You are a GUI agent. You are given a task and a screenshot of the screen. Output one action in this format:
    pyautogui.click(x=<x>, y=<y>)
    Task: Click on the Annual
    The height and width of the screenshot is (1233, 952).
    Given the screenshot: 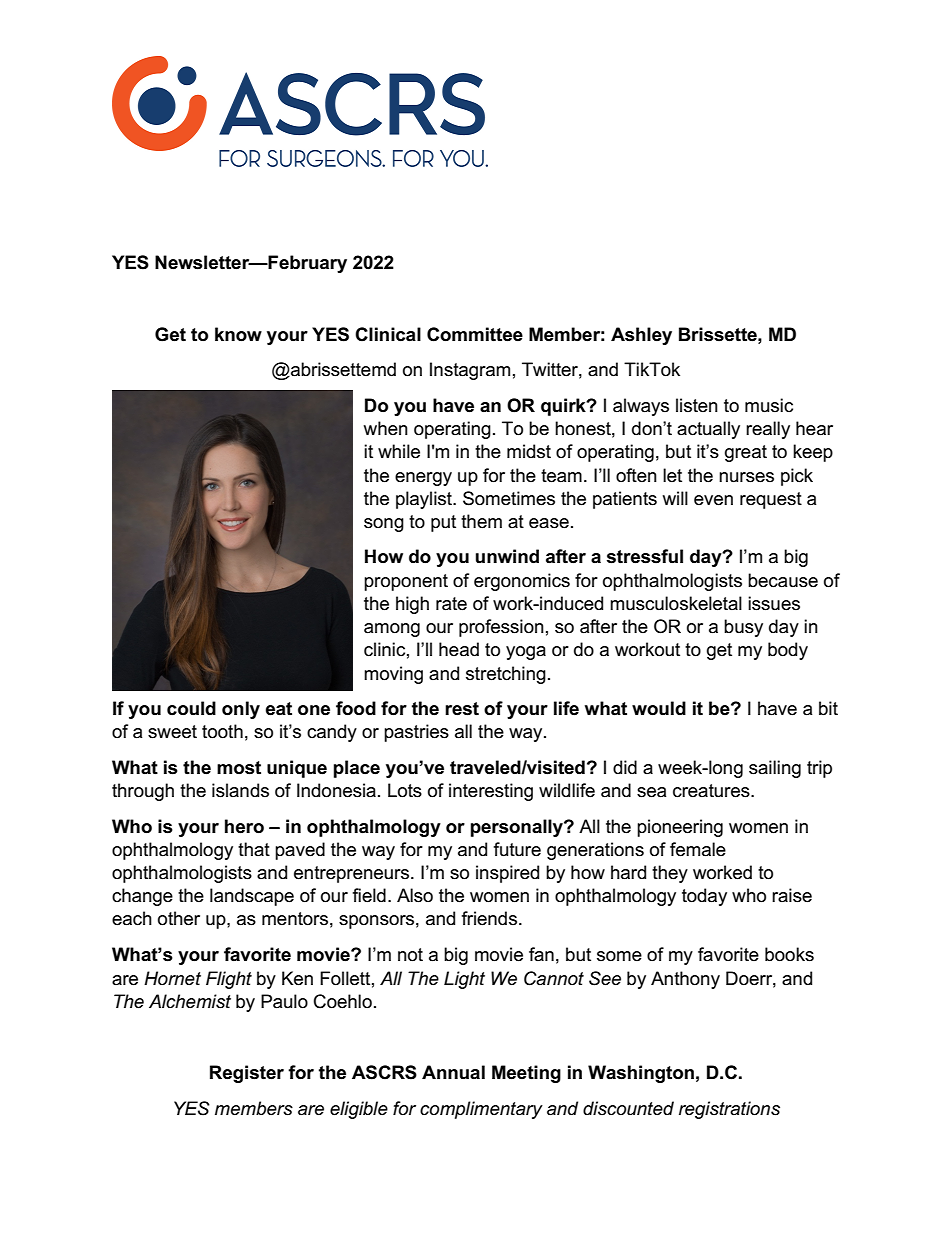 What is the action you would take?
    pyautogui.click(x=453, y=1072)
